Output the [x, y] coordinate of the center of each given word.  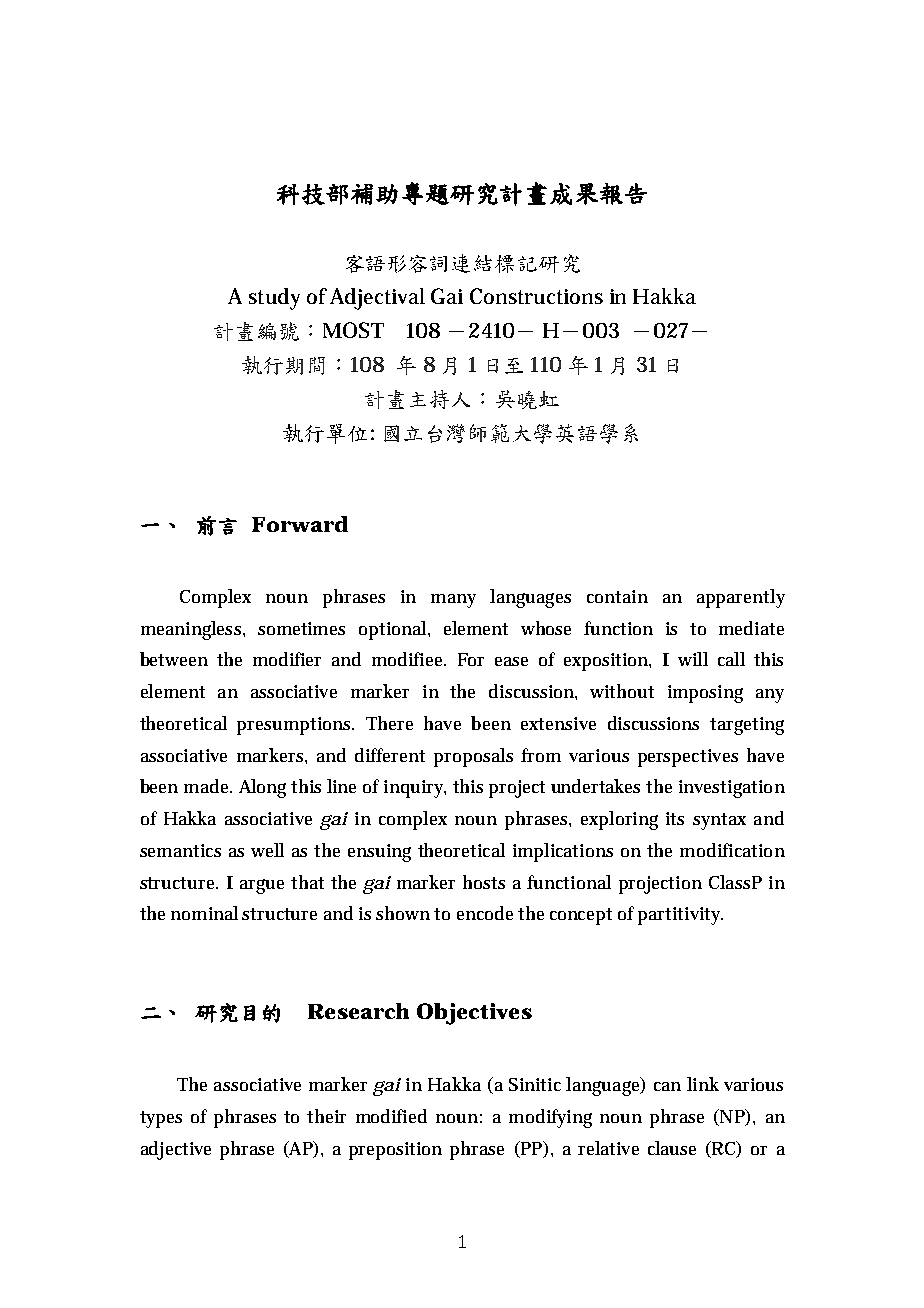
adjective [176, 1150]
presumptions [295, 726]
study [274, 299]
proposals [473, 757]
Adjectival [377, 299]
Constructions [536, 296]
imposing [705, 694]
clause [672, 1148]
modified [391, 1116]
